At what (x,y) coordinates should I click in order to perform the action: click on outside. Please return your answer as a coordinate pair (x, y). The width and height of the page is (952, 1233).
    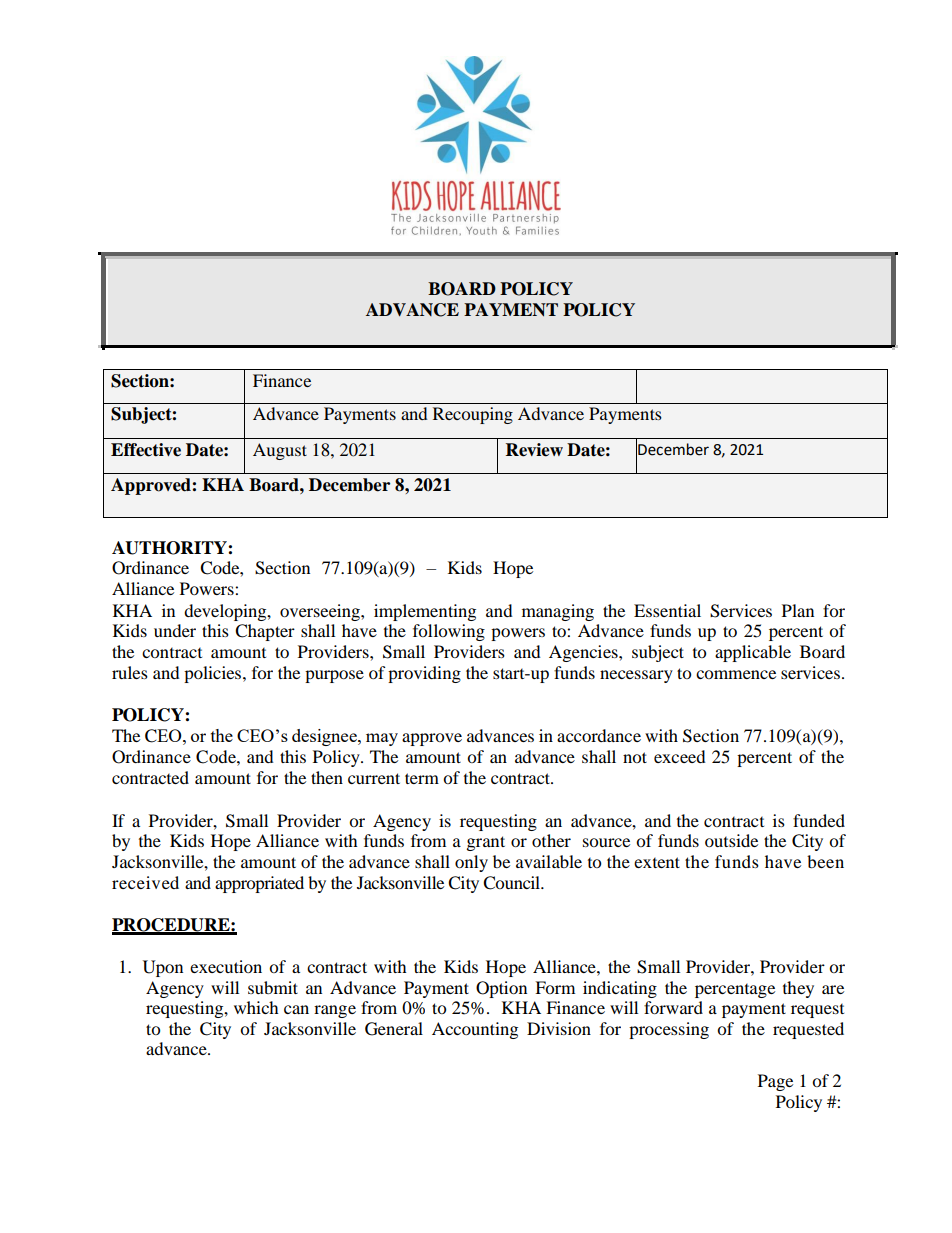
    Looking at the image, I should click on (731, 840).
